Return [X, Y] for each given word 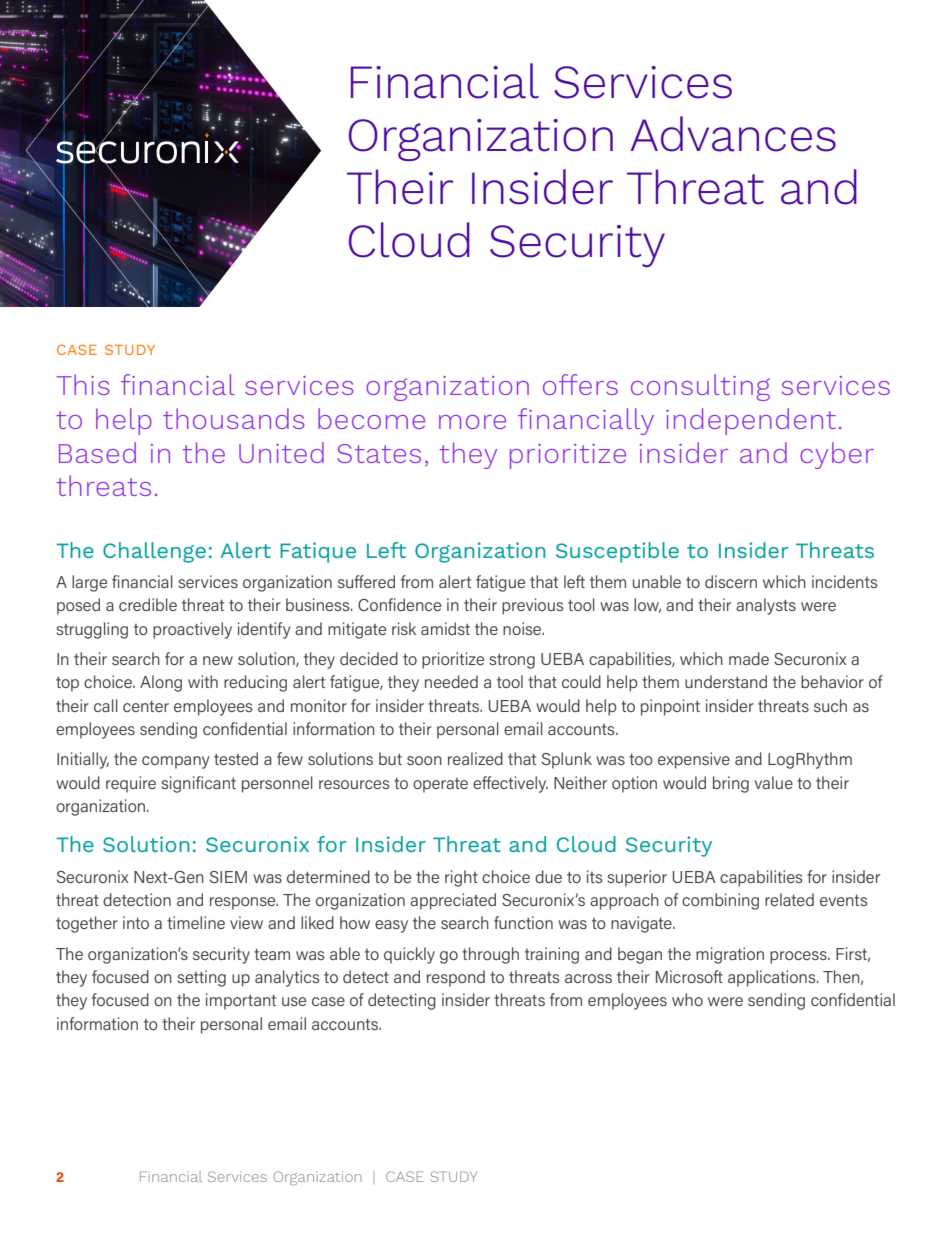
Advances [733, 134]
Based [97, 452]
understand [726, 681]
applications [773, 978]
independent [751, 421]
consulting [700, 387]
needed [451, 681]
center [146, 706]
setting [201, 978]
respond [456, 978]
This [83, 384]
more [472, 422]
